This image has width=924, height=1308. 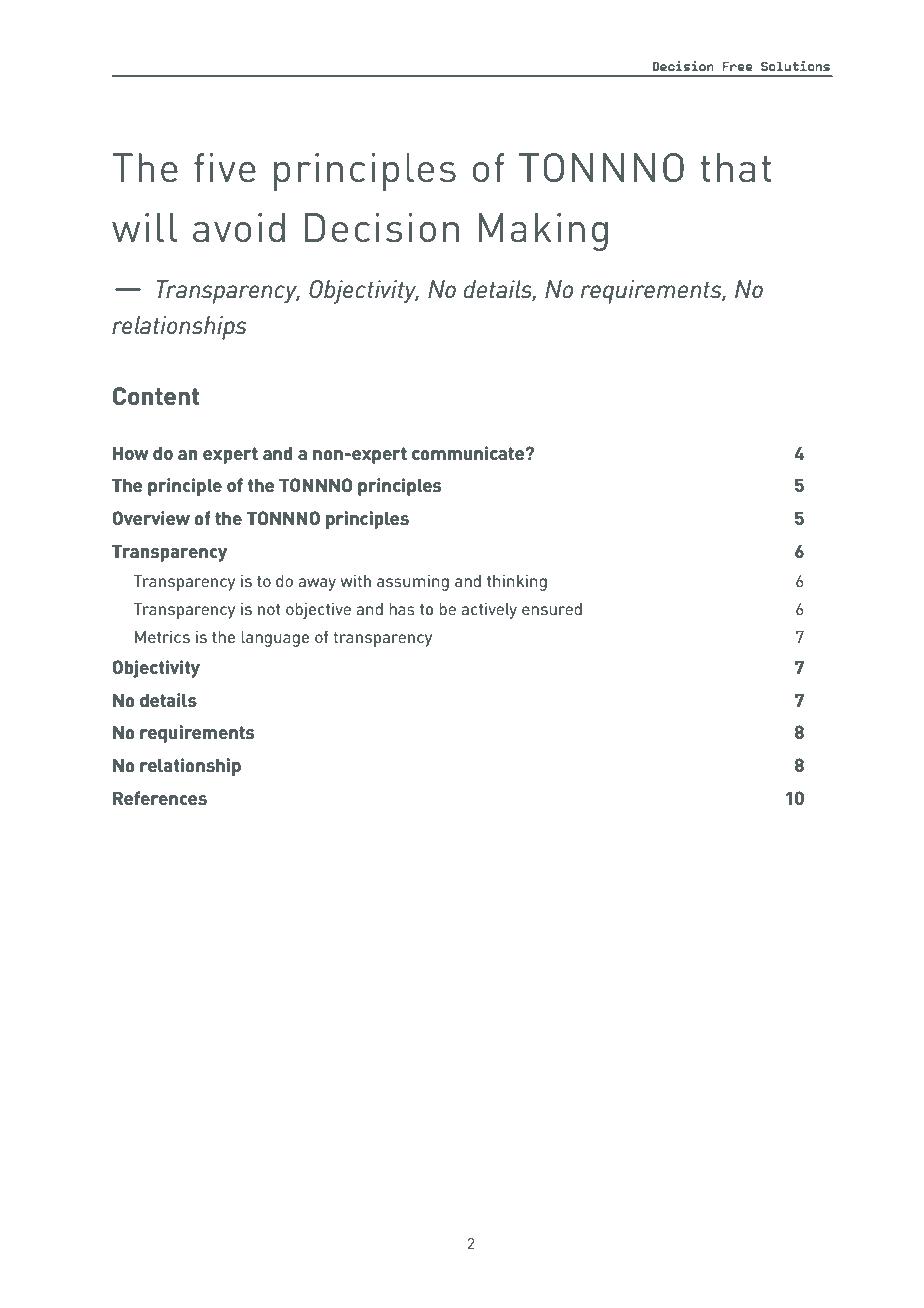 What do you see at coordinates (225, 167) in the image?
I see `five` at bounding box center [225, 167].
